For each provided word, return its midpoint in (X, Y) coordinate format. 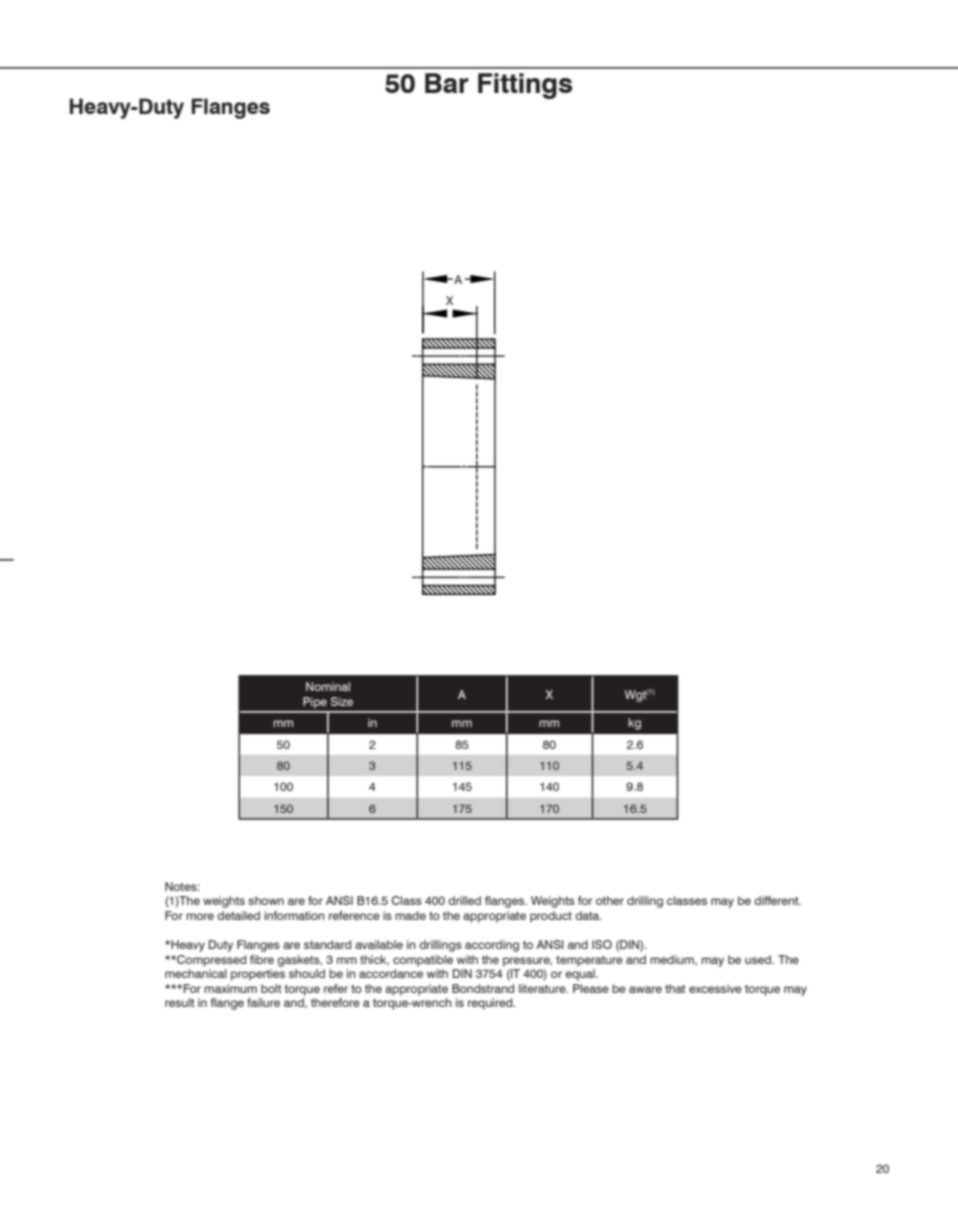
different (777, 900)
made (410, 915)
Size (342, 701)
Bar (446, 83)
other (610, 900)
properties (258, 975)
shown (266, 900)
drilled (464, 900)
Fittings (525, 86)
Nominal (328, 686)
